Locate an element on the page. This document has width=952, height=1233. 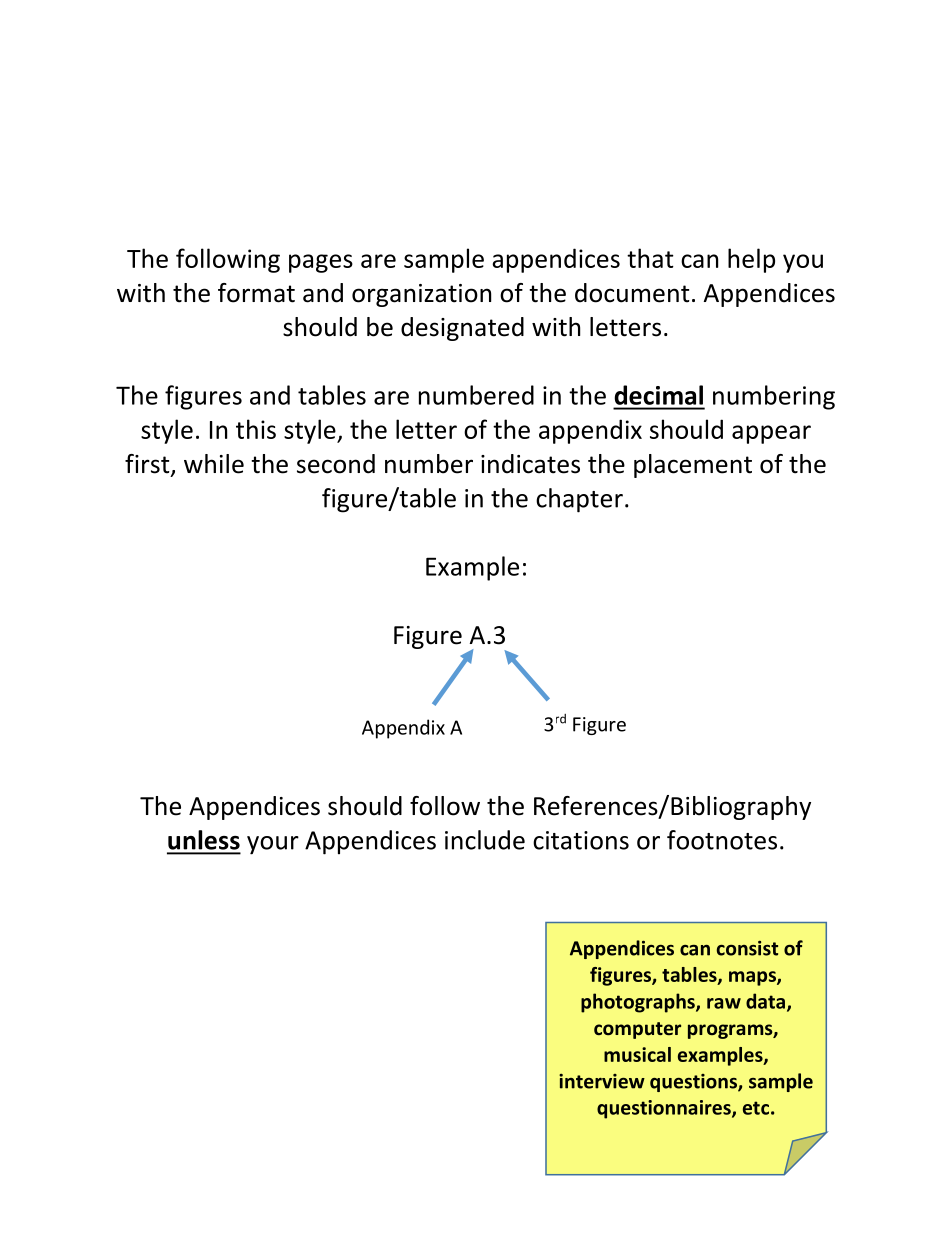
musical is located at coordinates (637, 1054).
